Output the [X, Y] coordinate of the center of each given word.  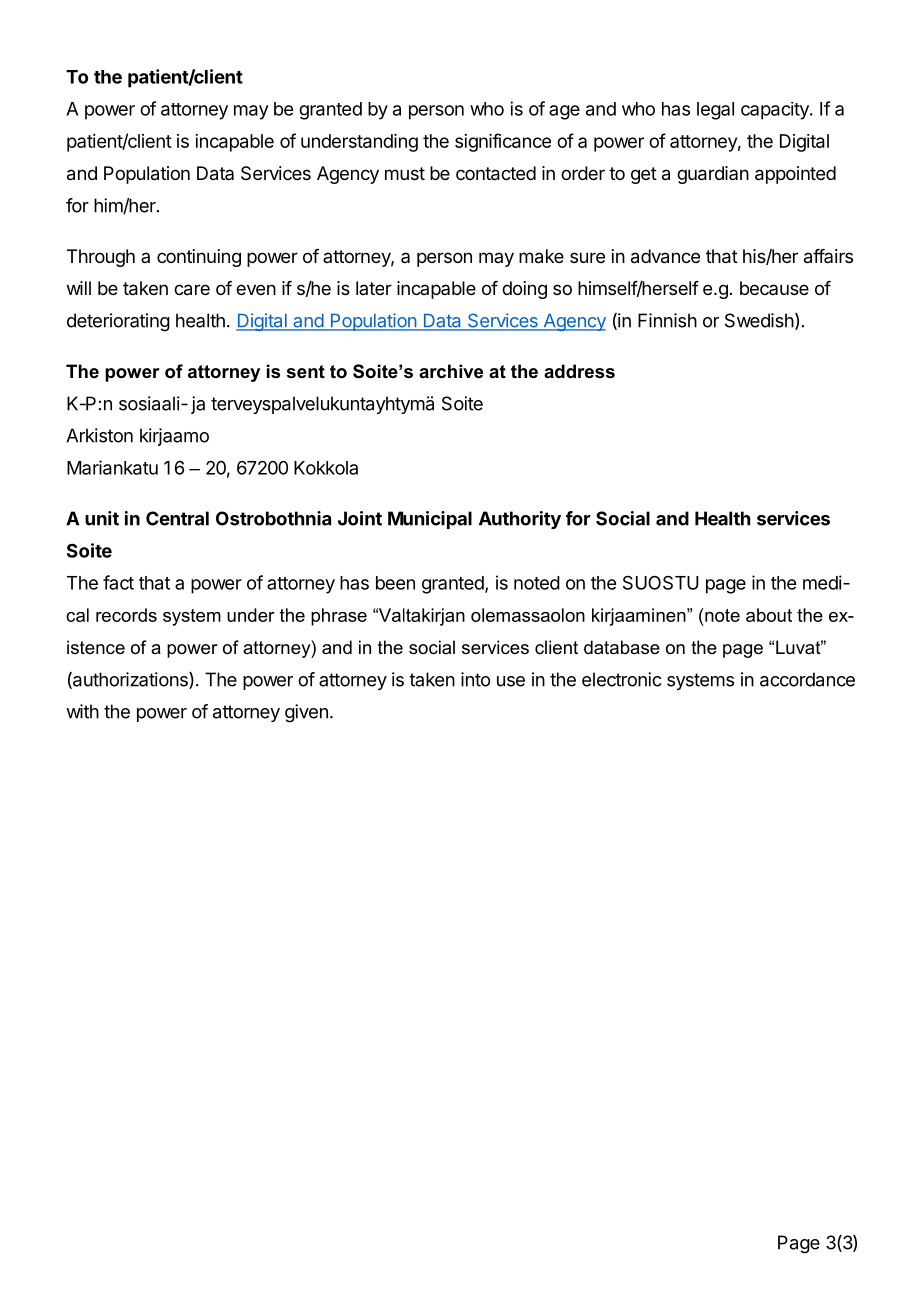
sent [306, 372]
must [405, 173]
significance [503, 142]
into [475, 679]
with [82, 711]
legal [715, 111]
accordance [807, 679]
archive [451, 371]
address [579, 371]
